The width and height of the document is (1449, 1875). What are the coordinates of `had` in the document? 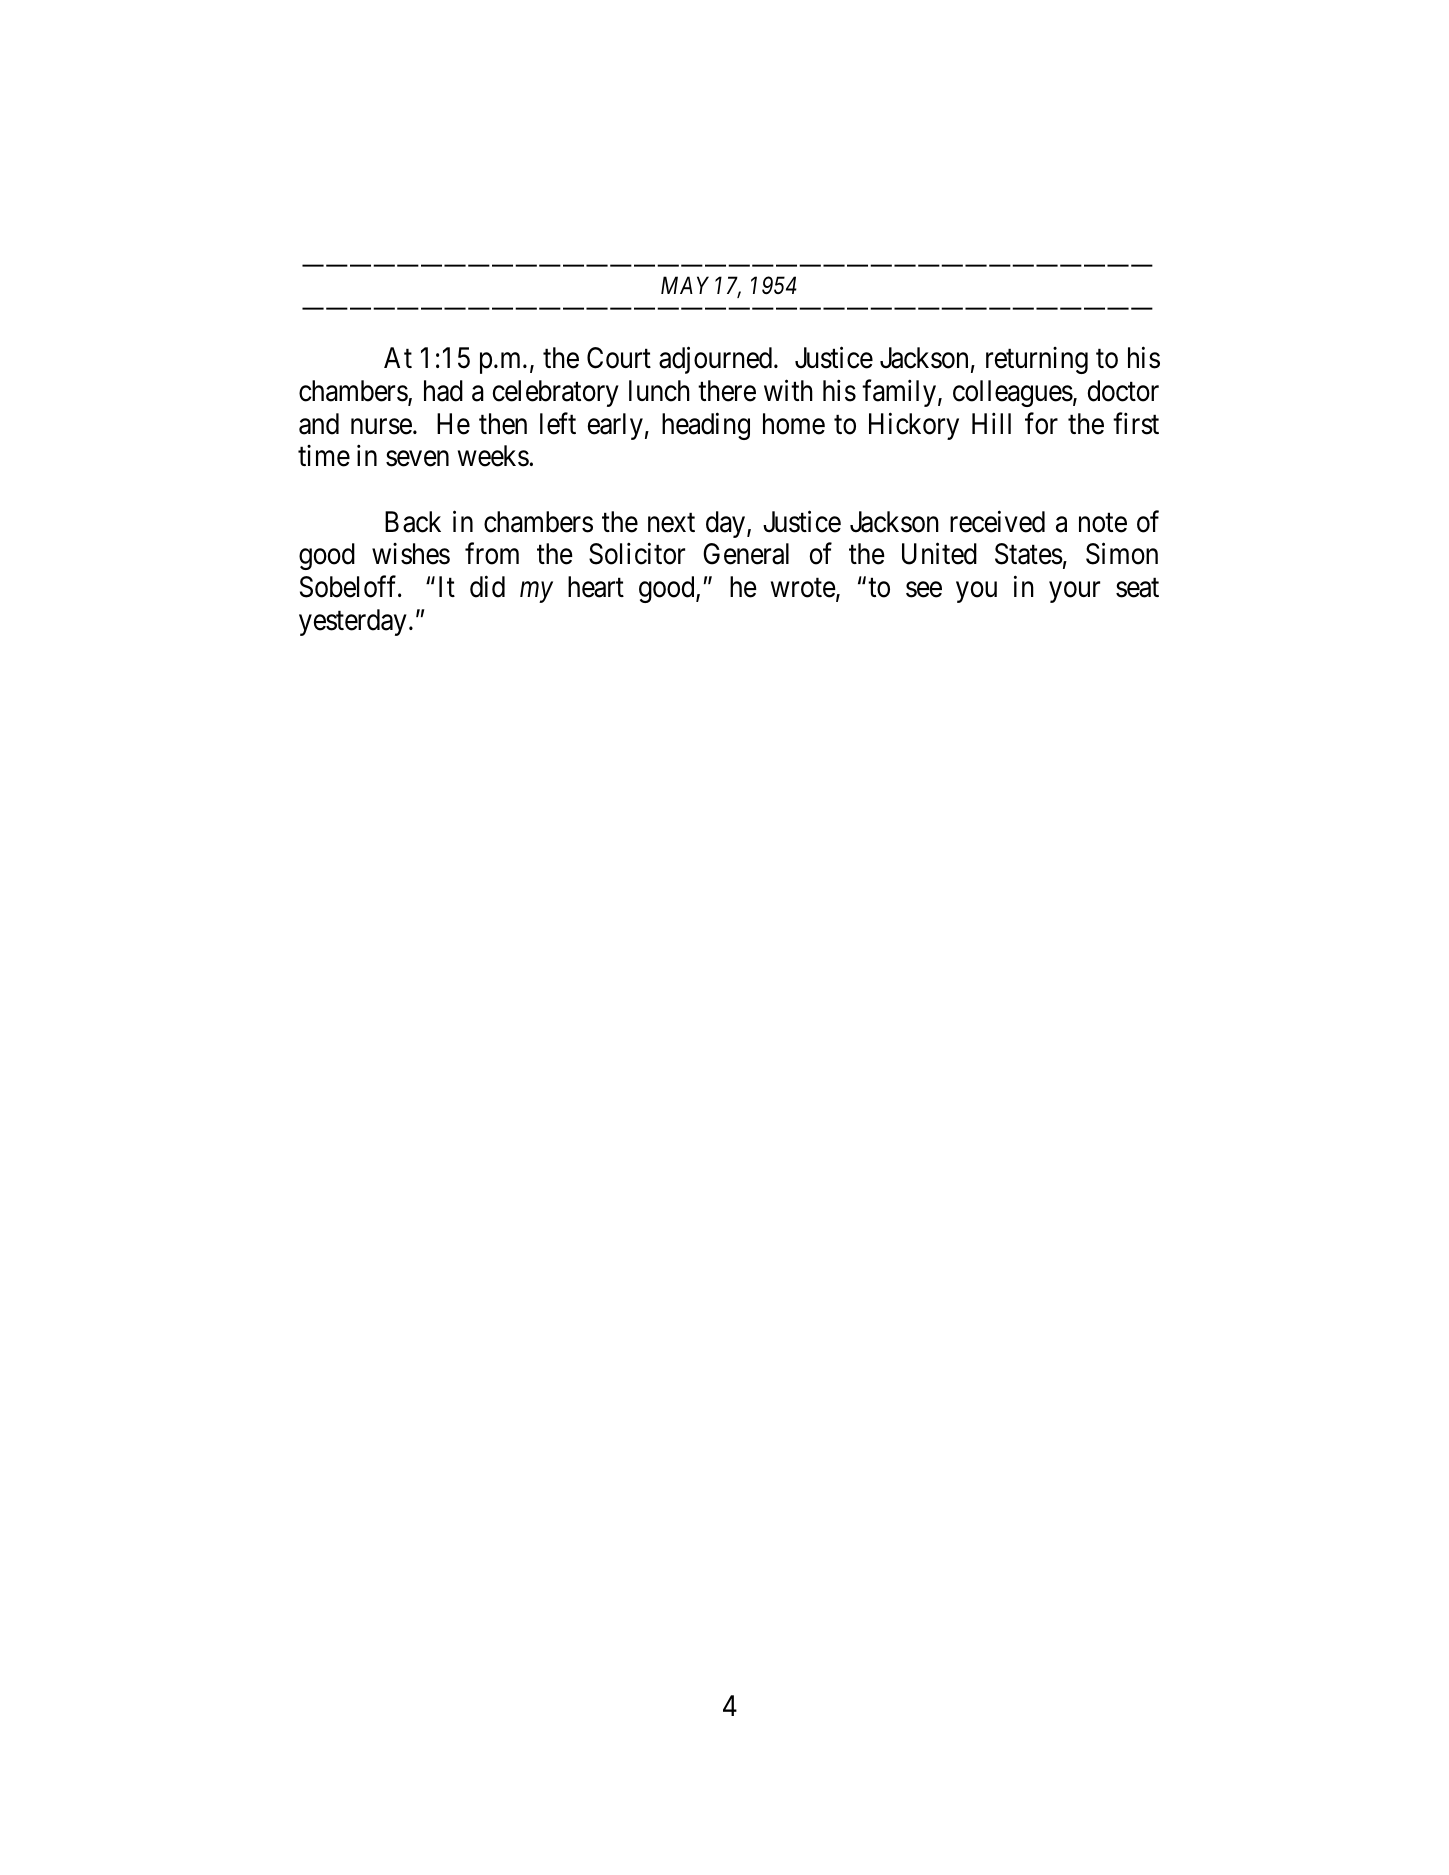 It's located at (443, 391).
